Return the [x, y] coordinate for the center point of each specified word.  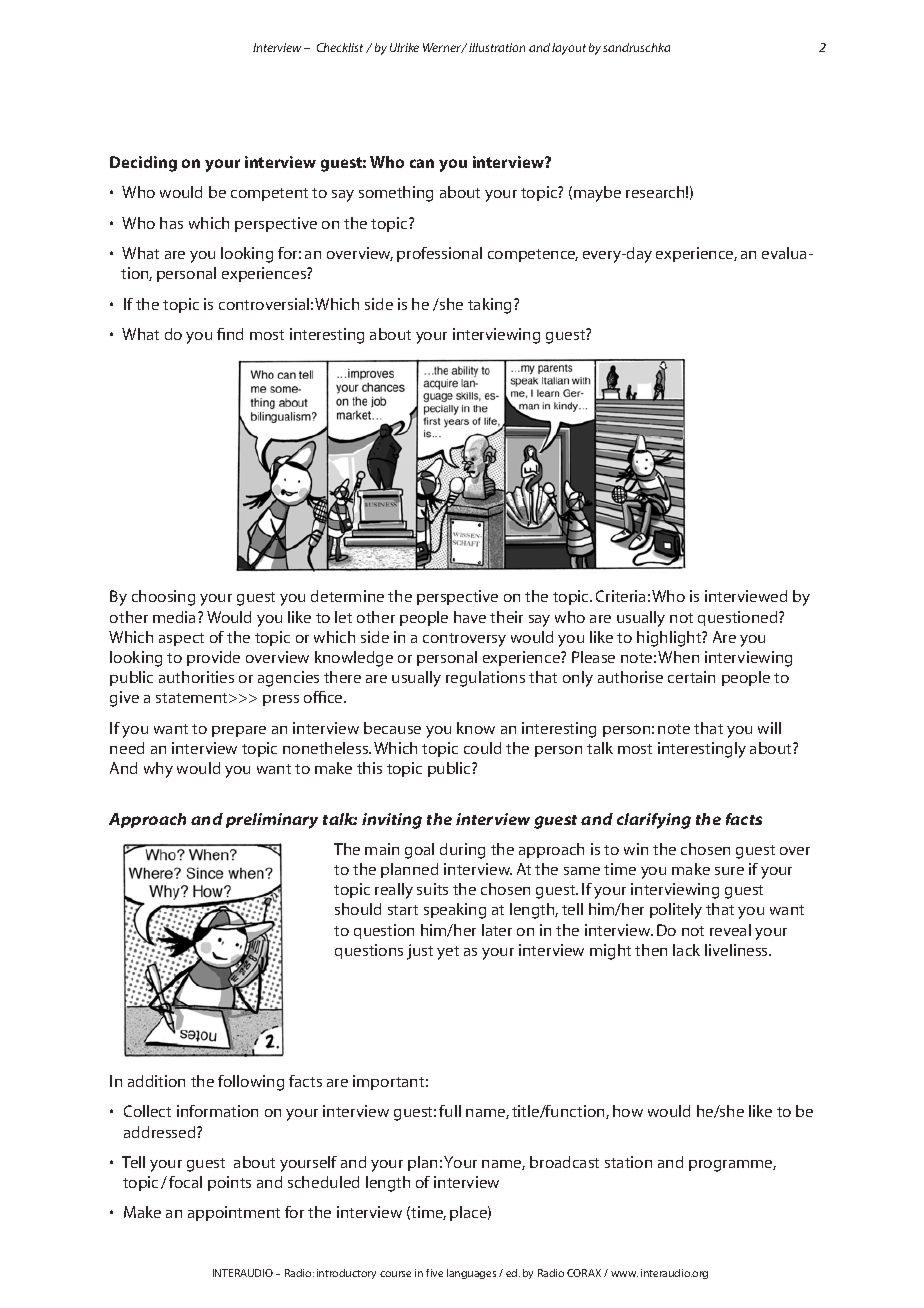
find [230, 334]
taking [491, 306]
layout [569, 49]
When [678, 657]
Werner [443, 48]
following [251, 1083]
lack [686, 950]
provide [213, 658]
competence [533, 255]
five [434, 1273]
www [624, 1274]
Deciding [143, 164]
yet [448, 953]
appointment [234, 1213]
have [470, 617]
